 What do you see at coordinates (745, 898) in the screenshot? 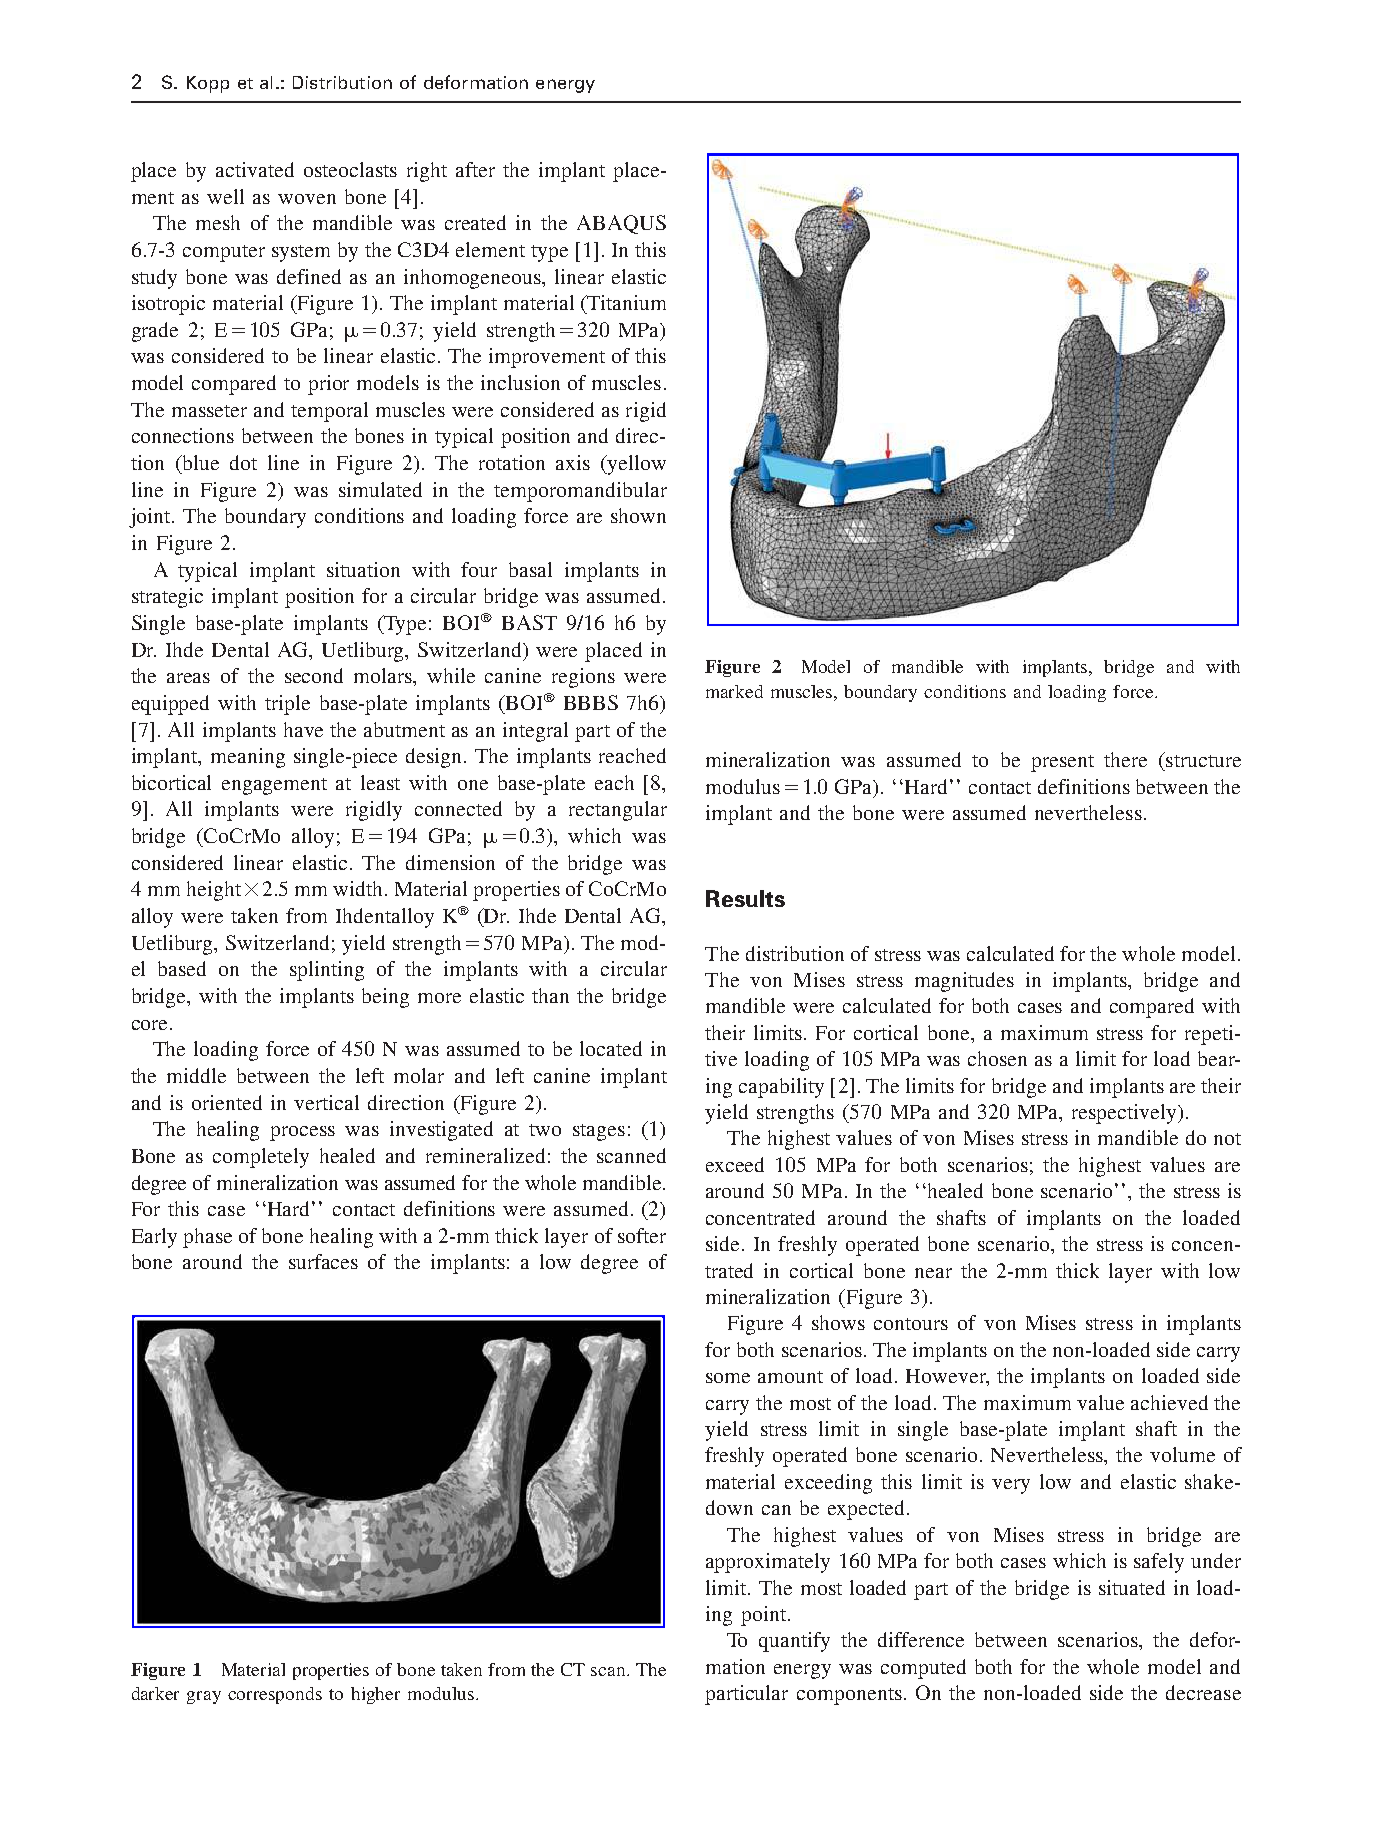
I see `Results` at bounding box center [745, 898].
